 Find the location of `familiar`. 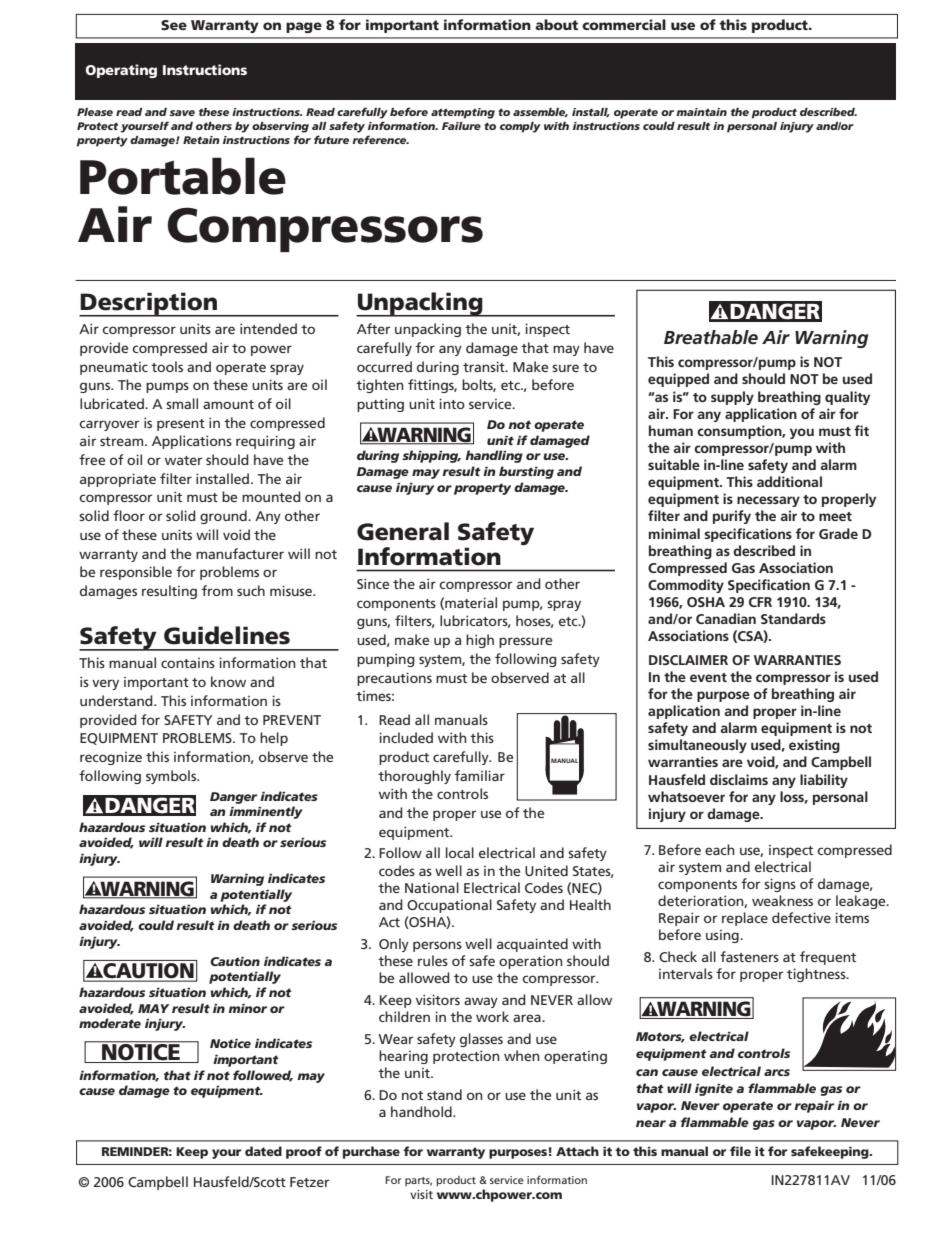

familiar is located at coordinates (480, 775).
